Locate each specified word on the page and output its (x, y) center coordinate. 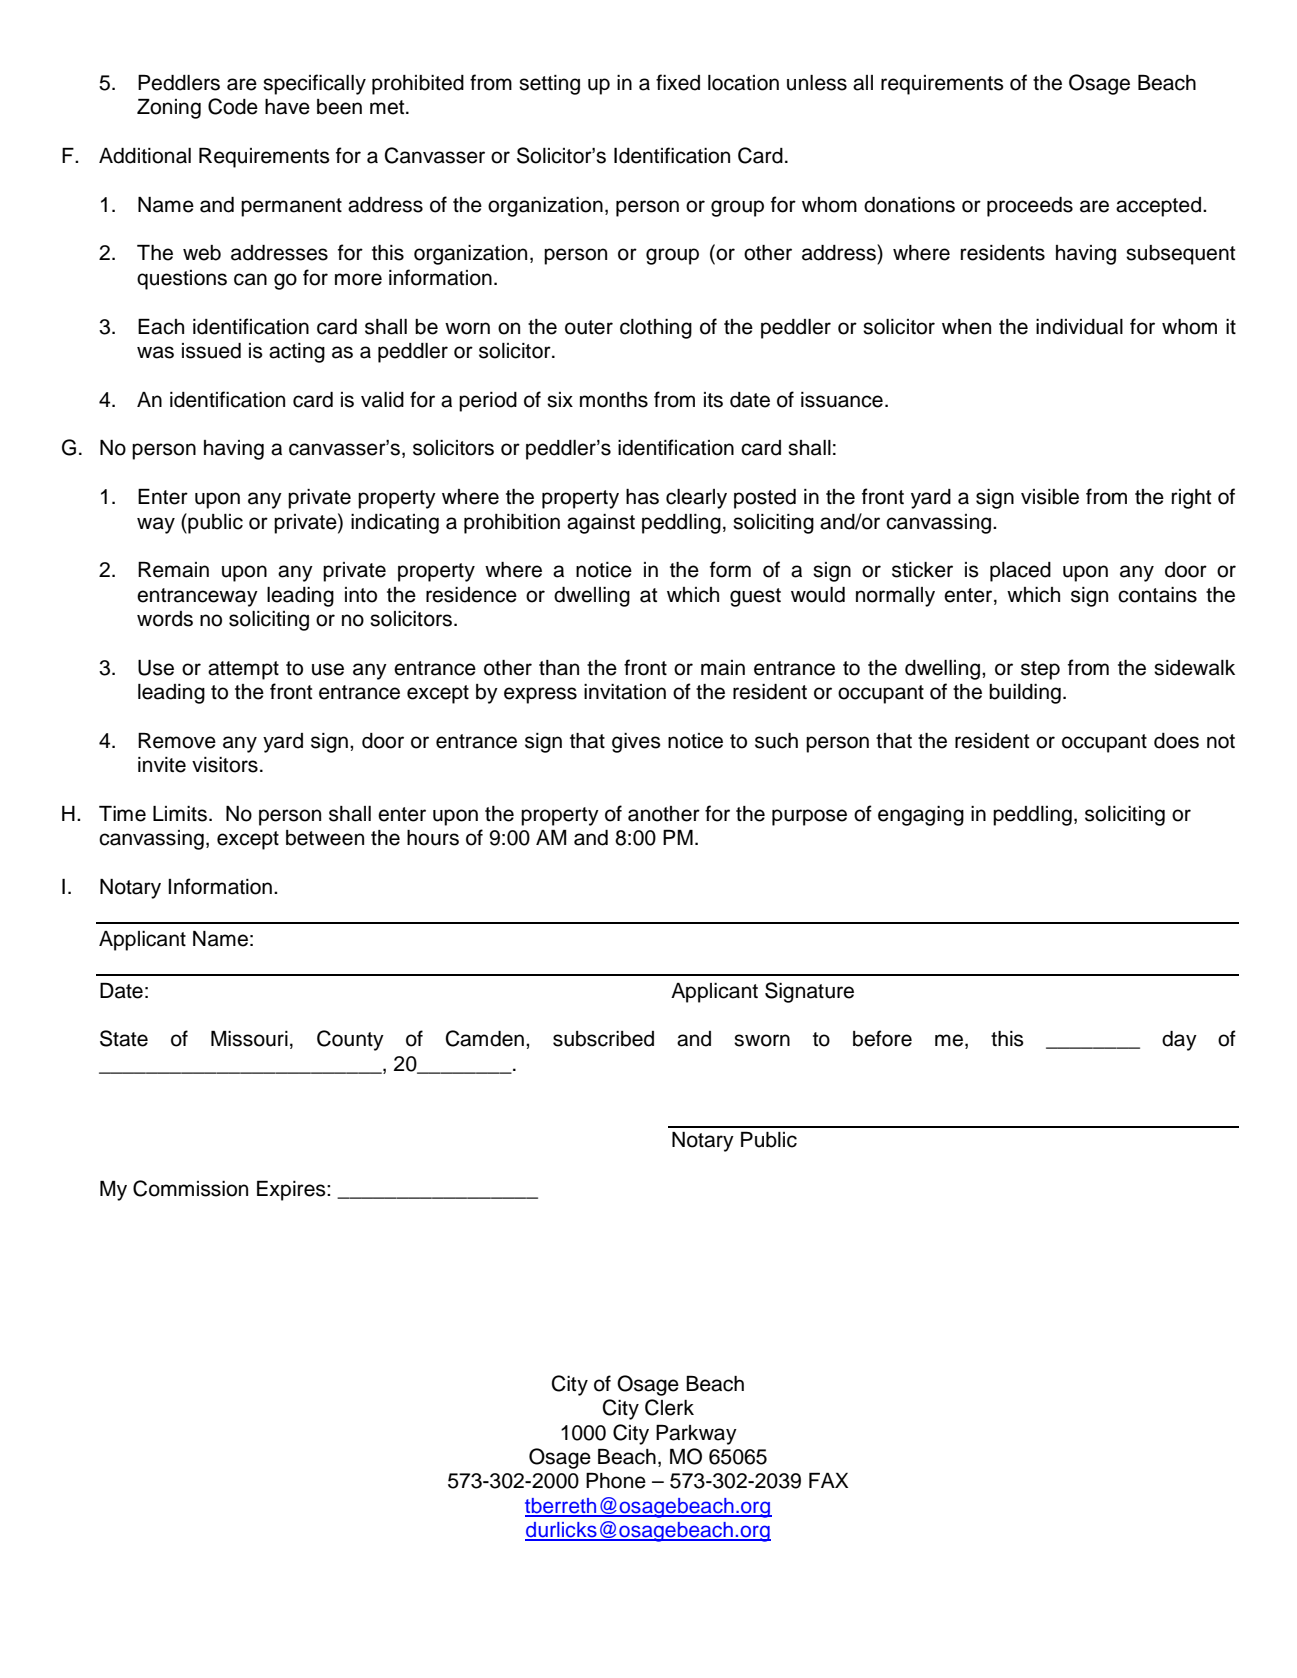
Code (233, 106)
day (1179, 1041)
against (601, 524)
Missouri (249, 1039)
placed (1020, 572)
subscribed (603, 1039)
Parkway (696, 1435)
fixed (678, 82)
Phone (616, 1481)
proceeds (1030, 207)
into (361, 595)
